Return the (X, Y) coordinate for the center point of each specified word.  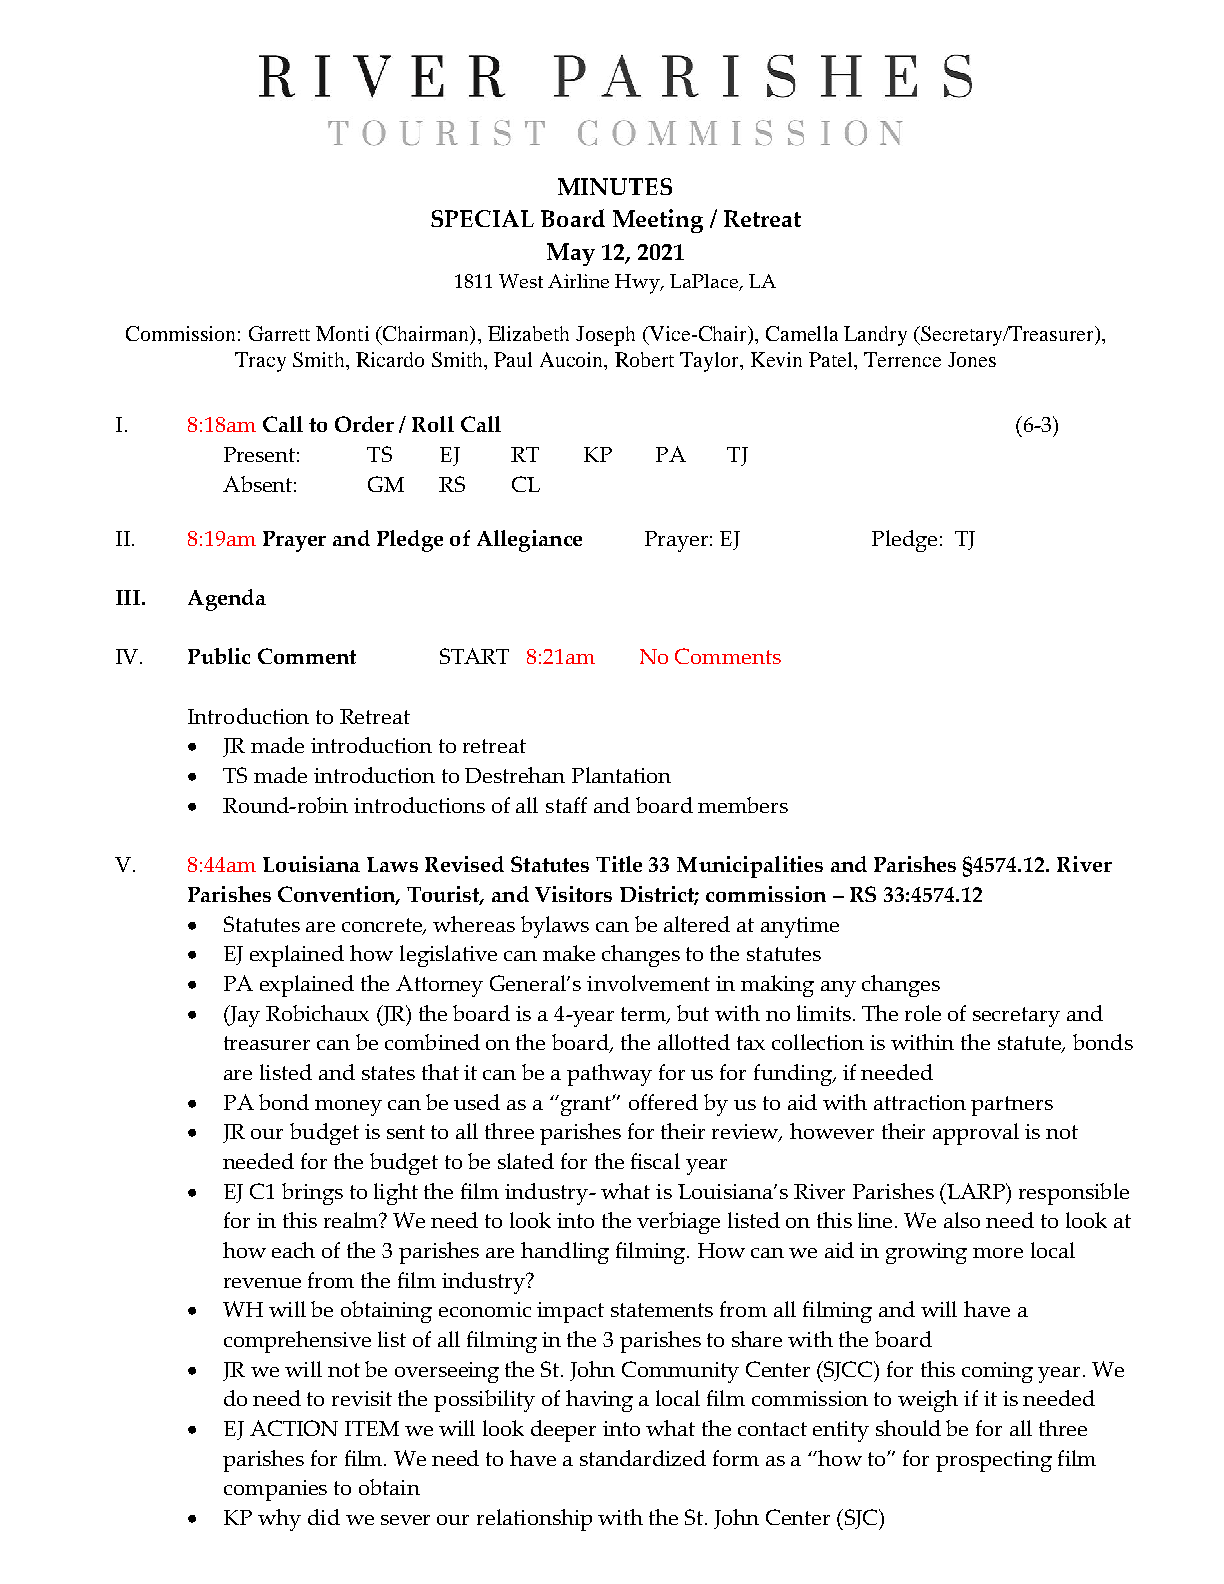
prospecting (994, 1461)
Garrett (279, 333)
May (571, 254)
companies (275, 1490)
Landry (875, 336)
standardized (643, 1458)
